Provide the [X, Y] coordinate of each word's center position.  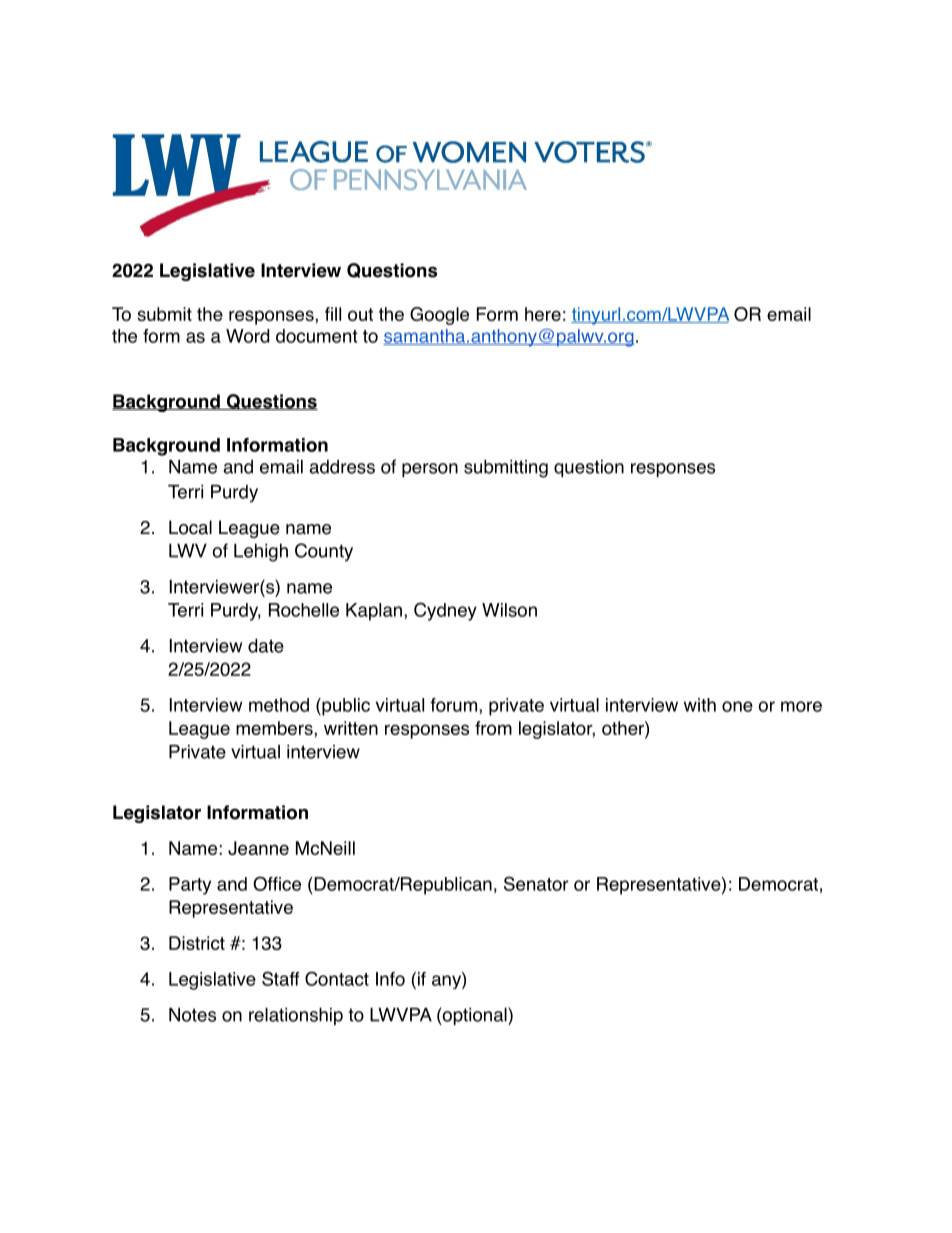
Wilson [509, 610]
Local [190, 527]
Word [247, 336]
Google [439, 316]
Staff [280, 978]
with [700, 705]
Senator [536, 883]
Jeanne [258, 848]
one [737, 706]
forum [453, 705]
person [430, 470]
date [266, 645]
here [543, 314]
